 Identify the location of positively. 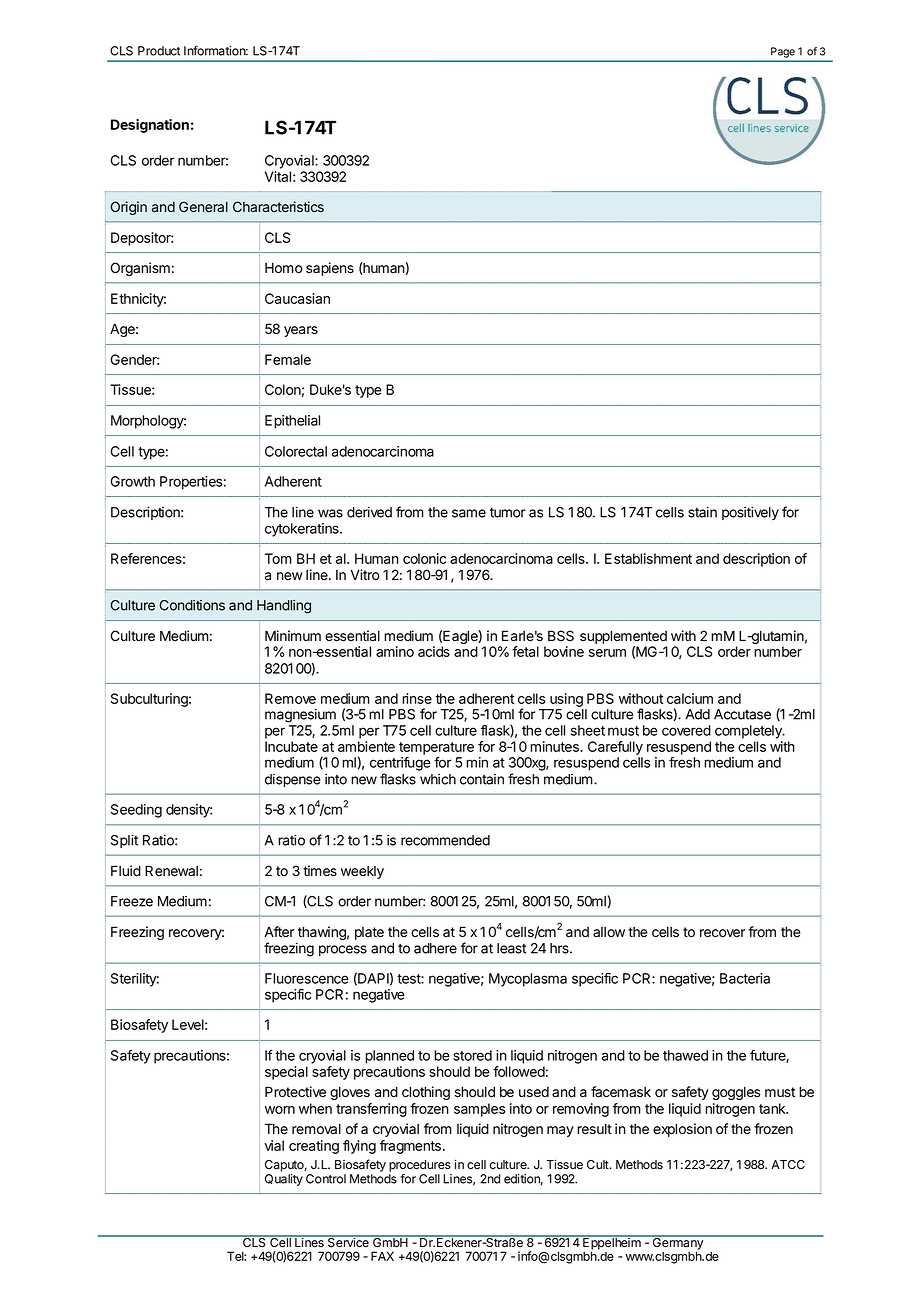
(750, 513).
